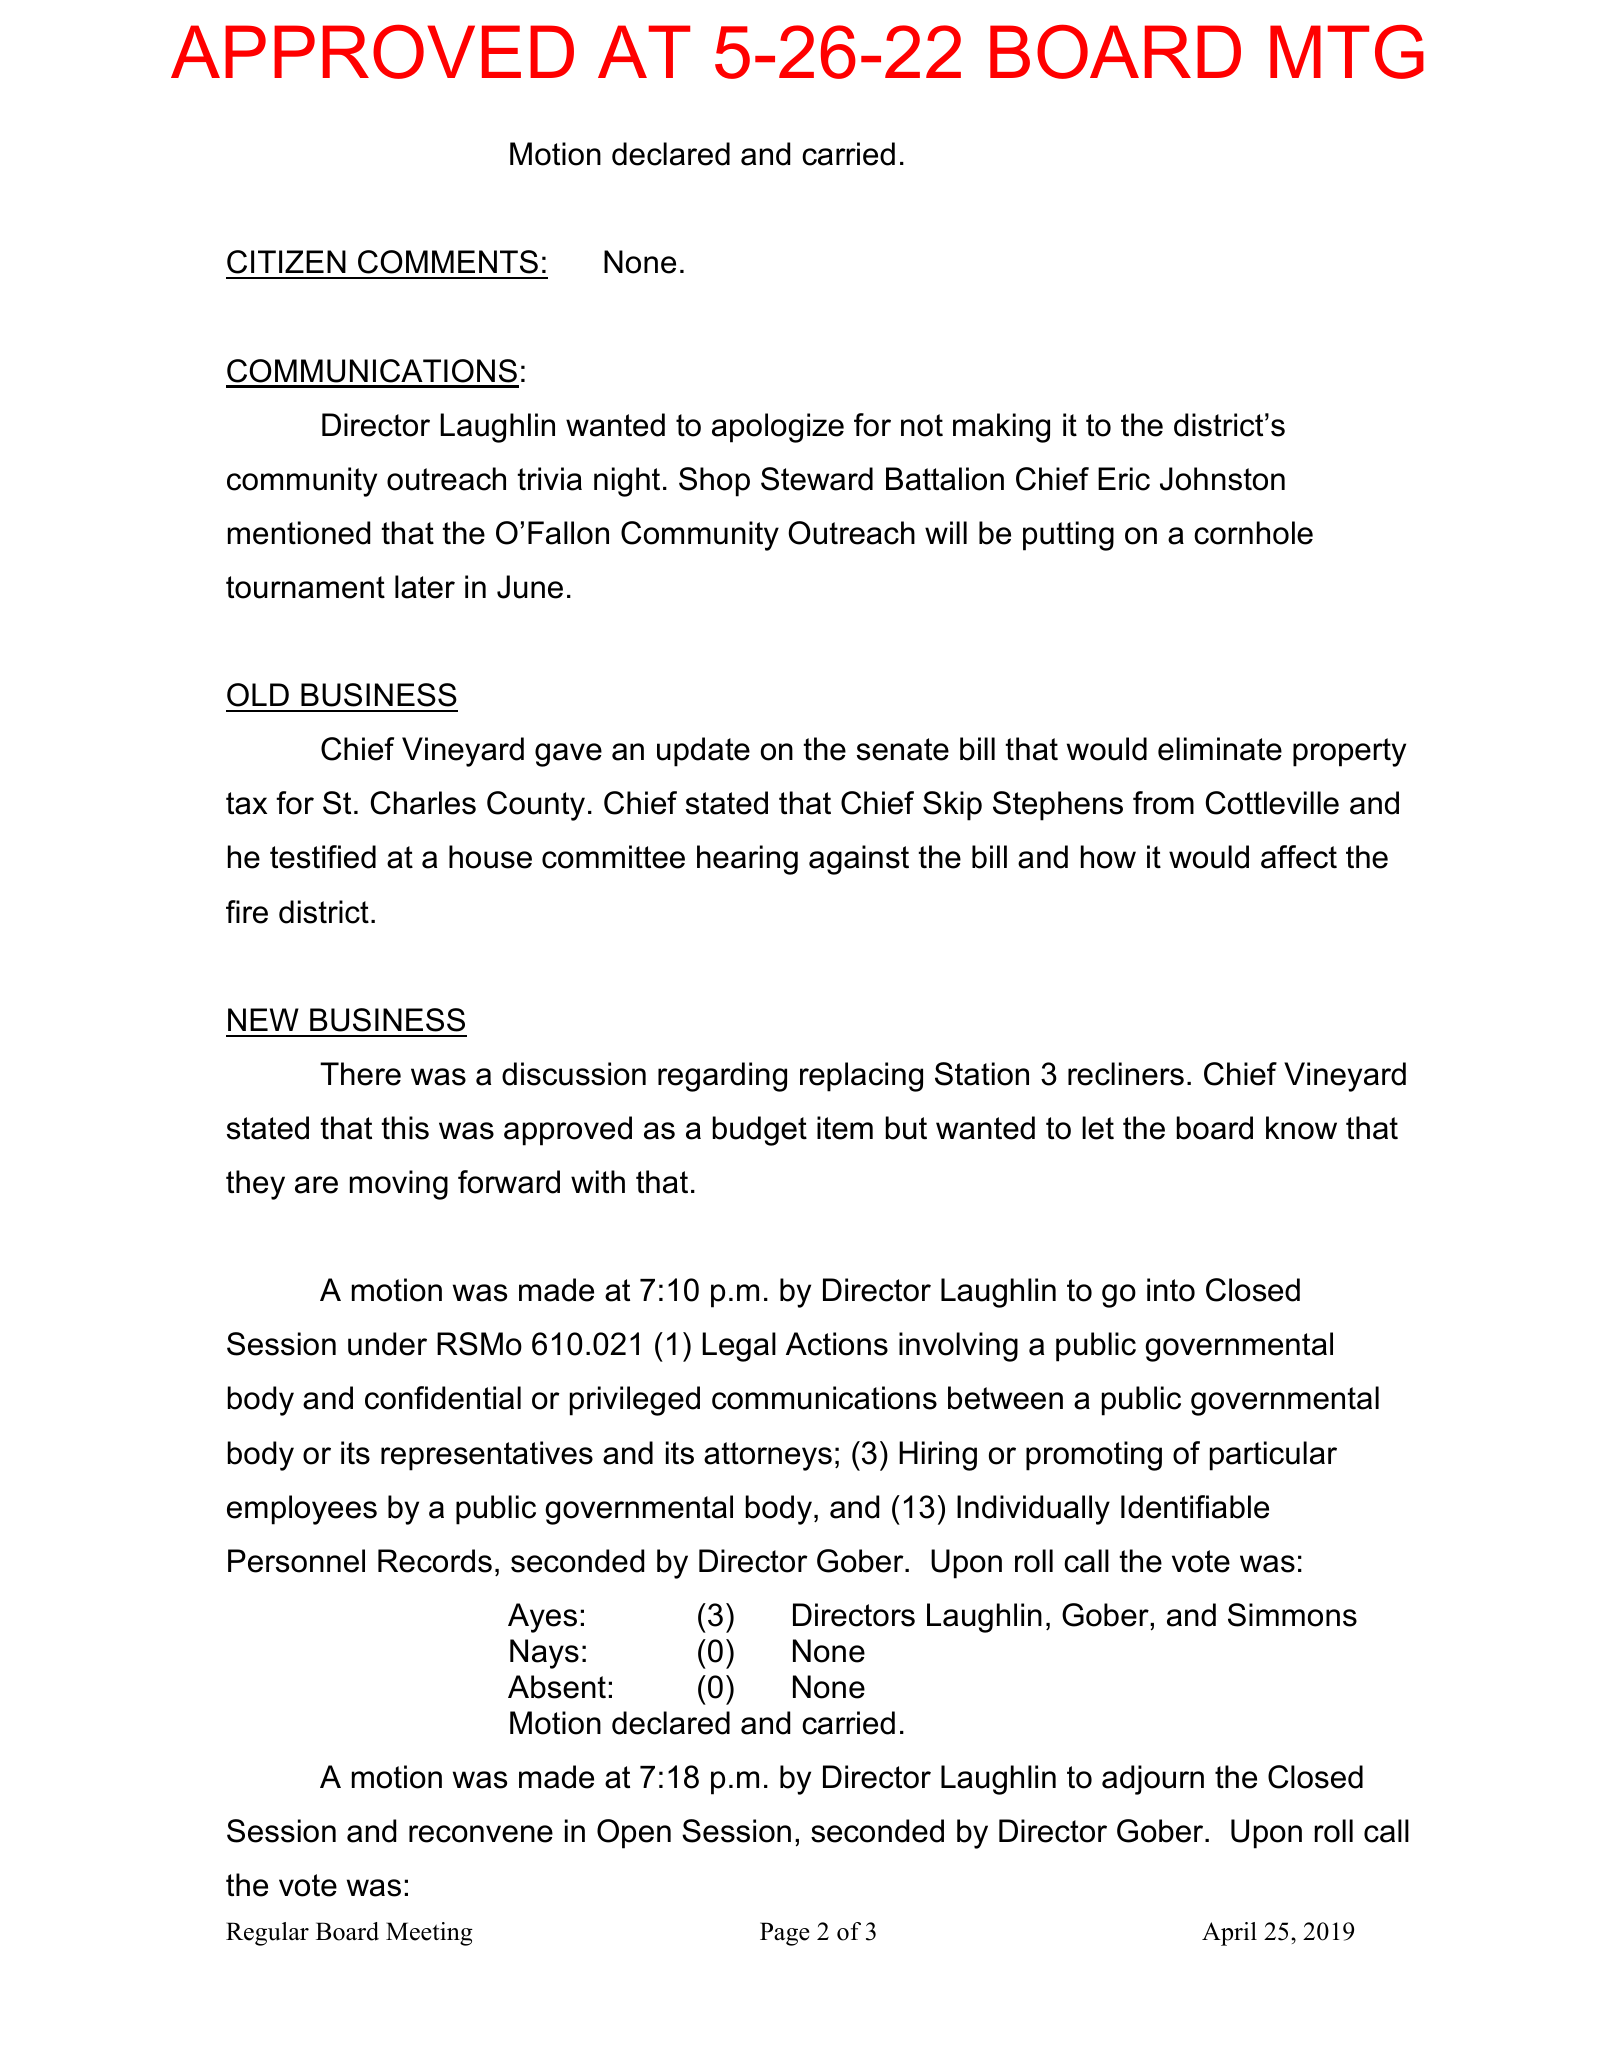 The image size is (1600, 2070). Describe the element at coordinates (429, 1934) in the page. I see `Meeting` at that location.
